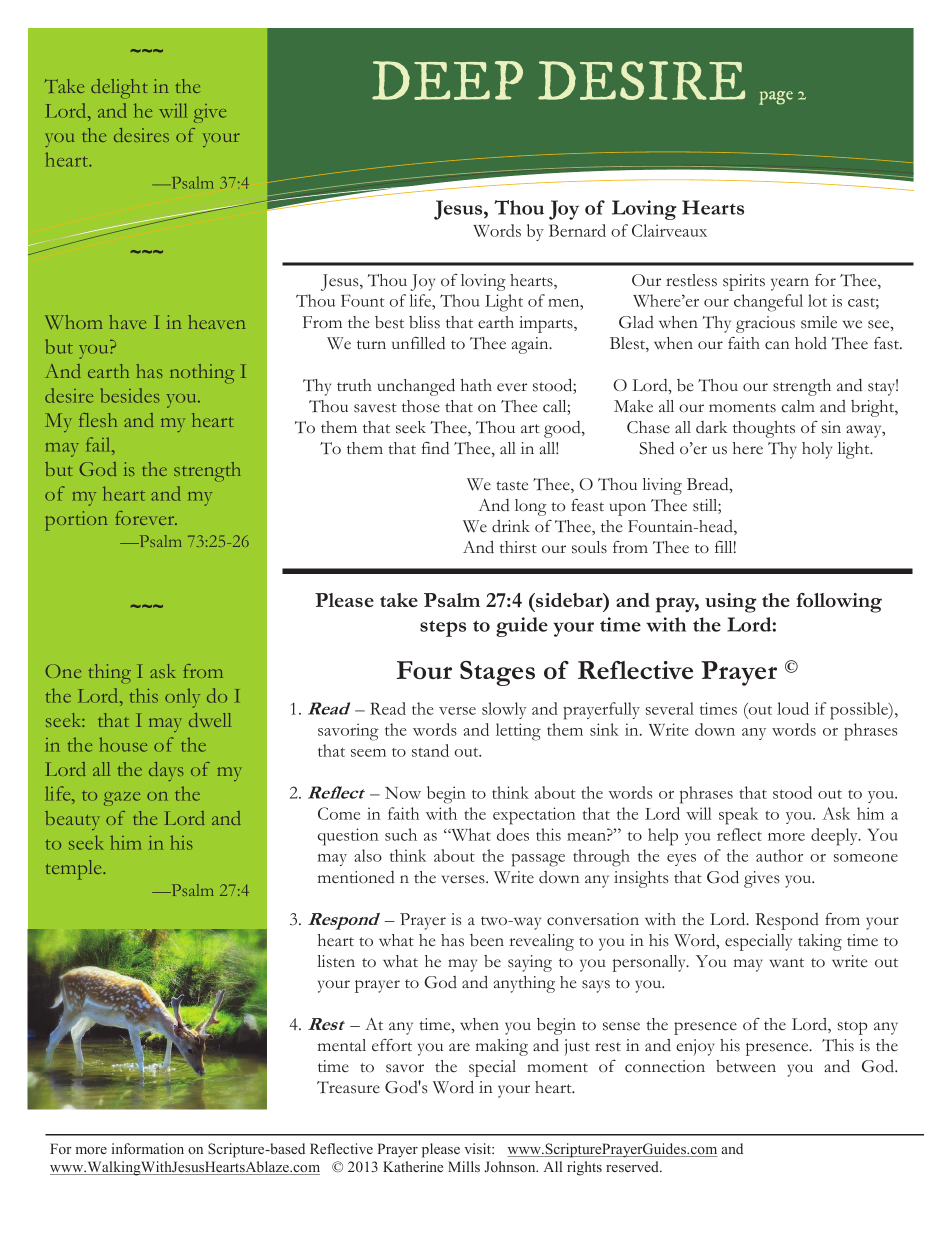 This screenshot has height=1233, width=952. I want to click on Treasure, so click(348, 1087).
